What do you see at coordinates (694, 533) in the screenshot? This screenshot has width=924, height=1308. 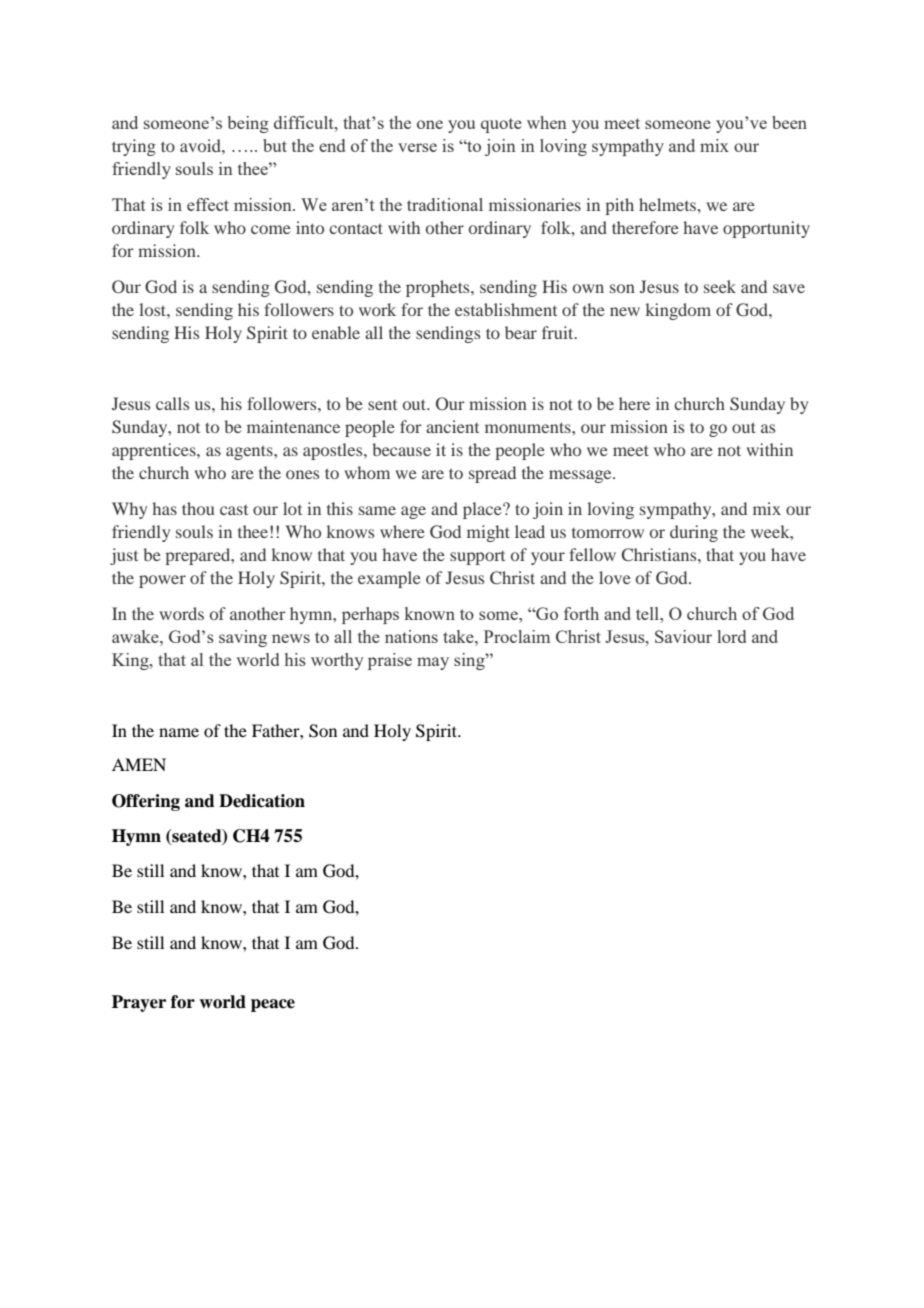 I see `during` at bounding box center [694, 533].
